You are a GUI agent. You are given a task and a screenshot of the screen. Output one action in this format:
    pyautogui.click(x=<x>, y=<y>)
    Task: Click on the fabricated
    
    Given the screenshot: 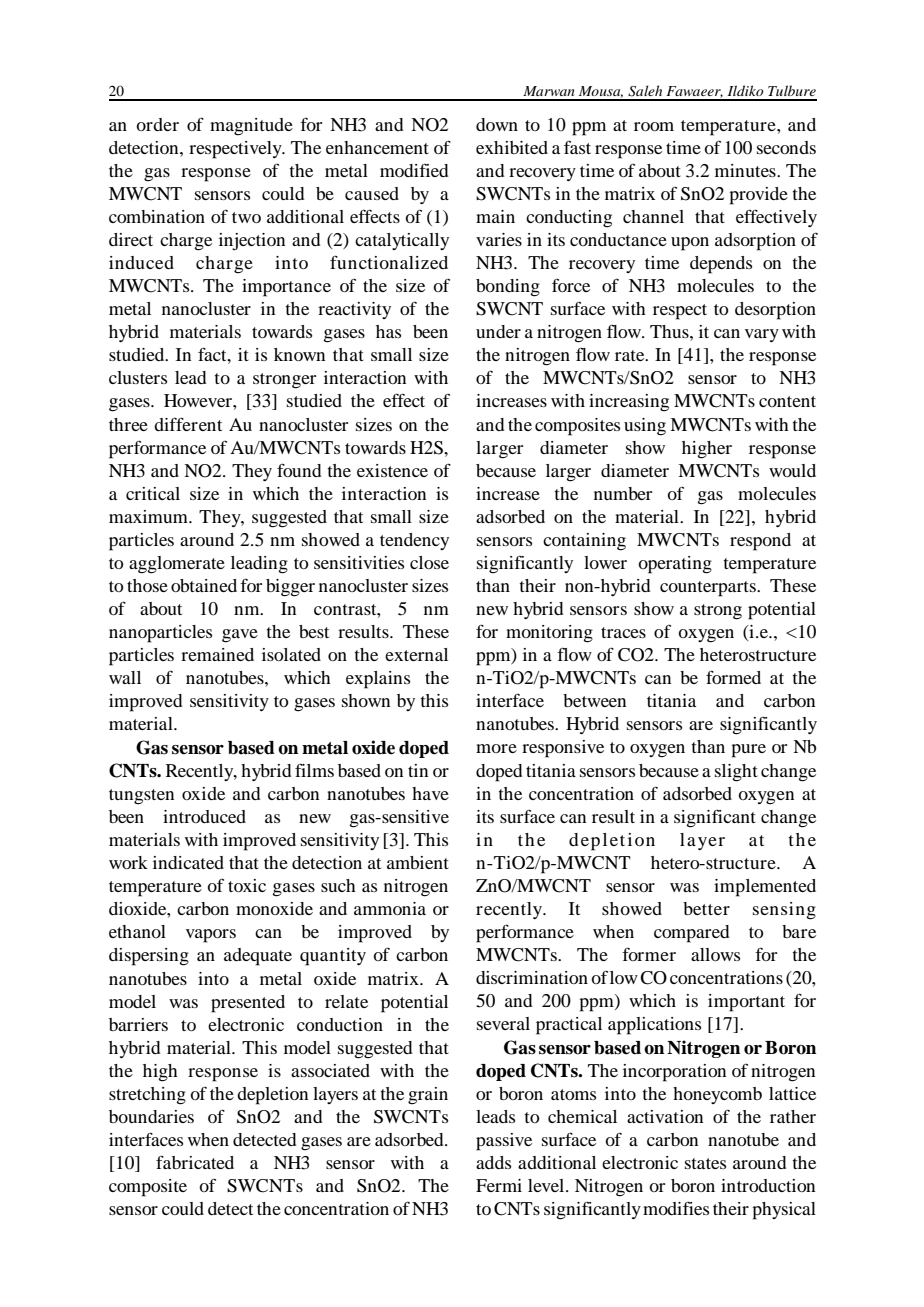 What is the action you would take?
    pyautogui.click(x=195, y=1162)
